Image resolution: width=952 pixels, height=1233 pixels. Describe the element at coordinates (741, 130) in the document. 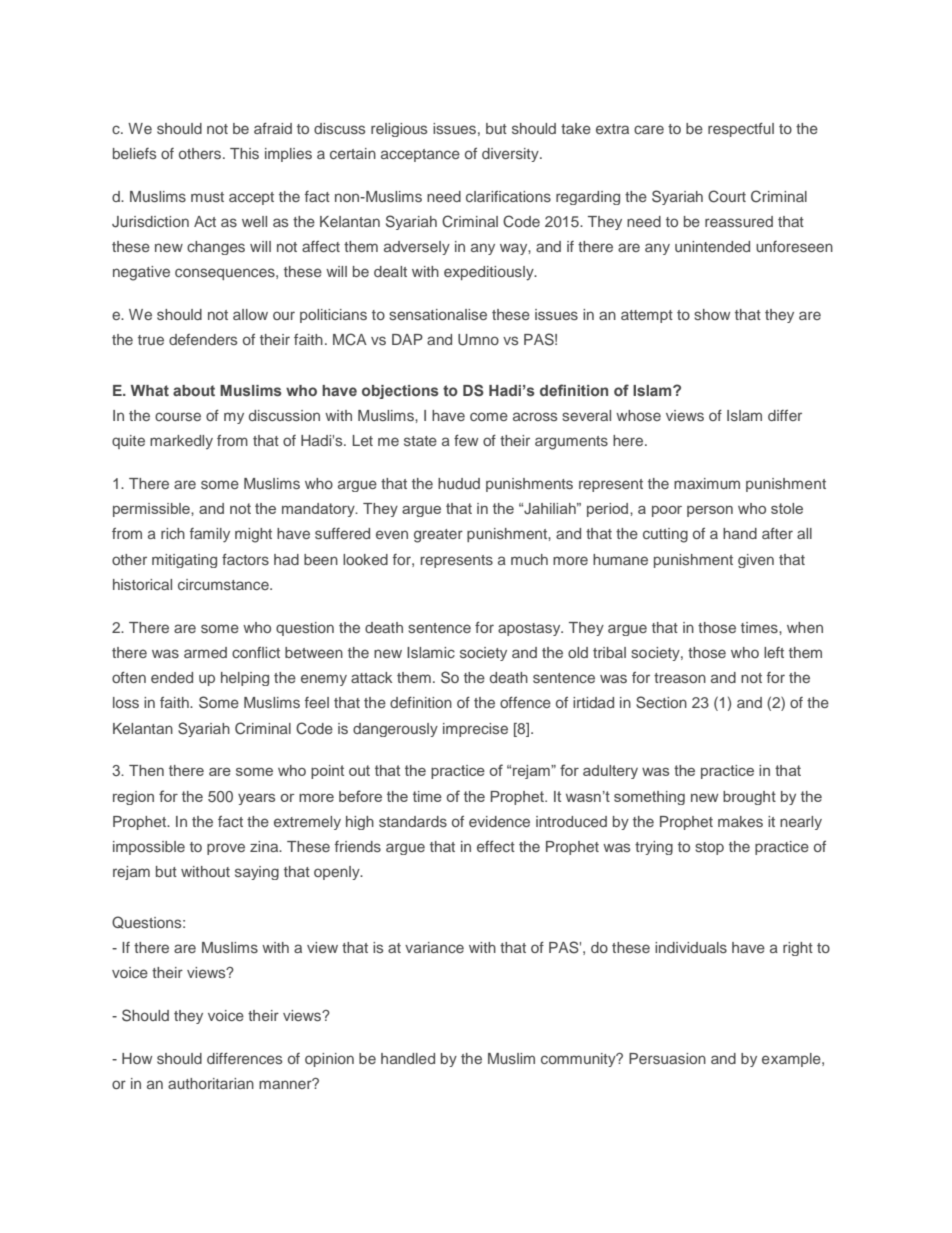

I see `respectful` at that location.
